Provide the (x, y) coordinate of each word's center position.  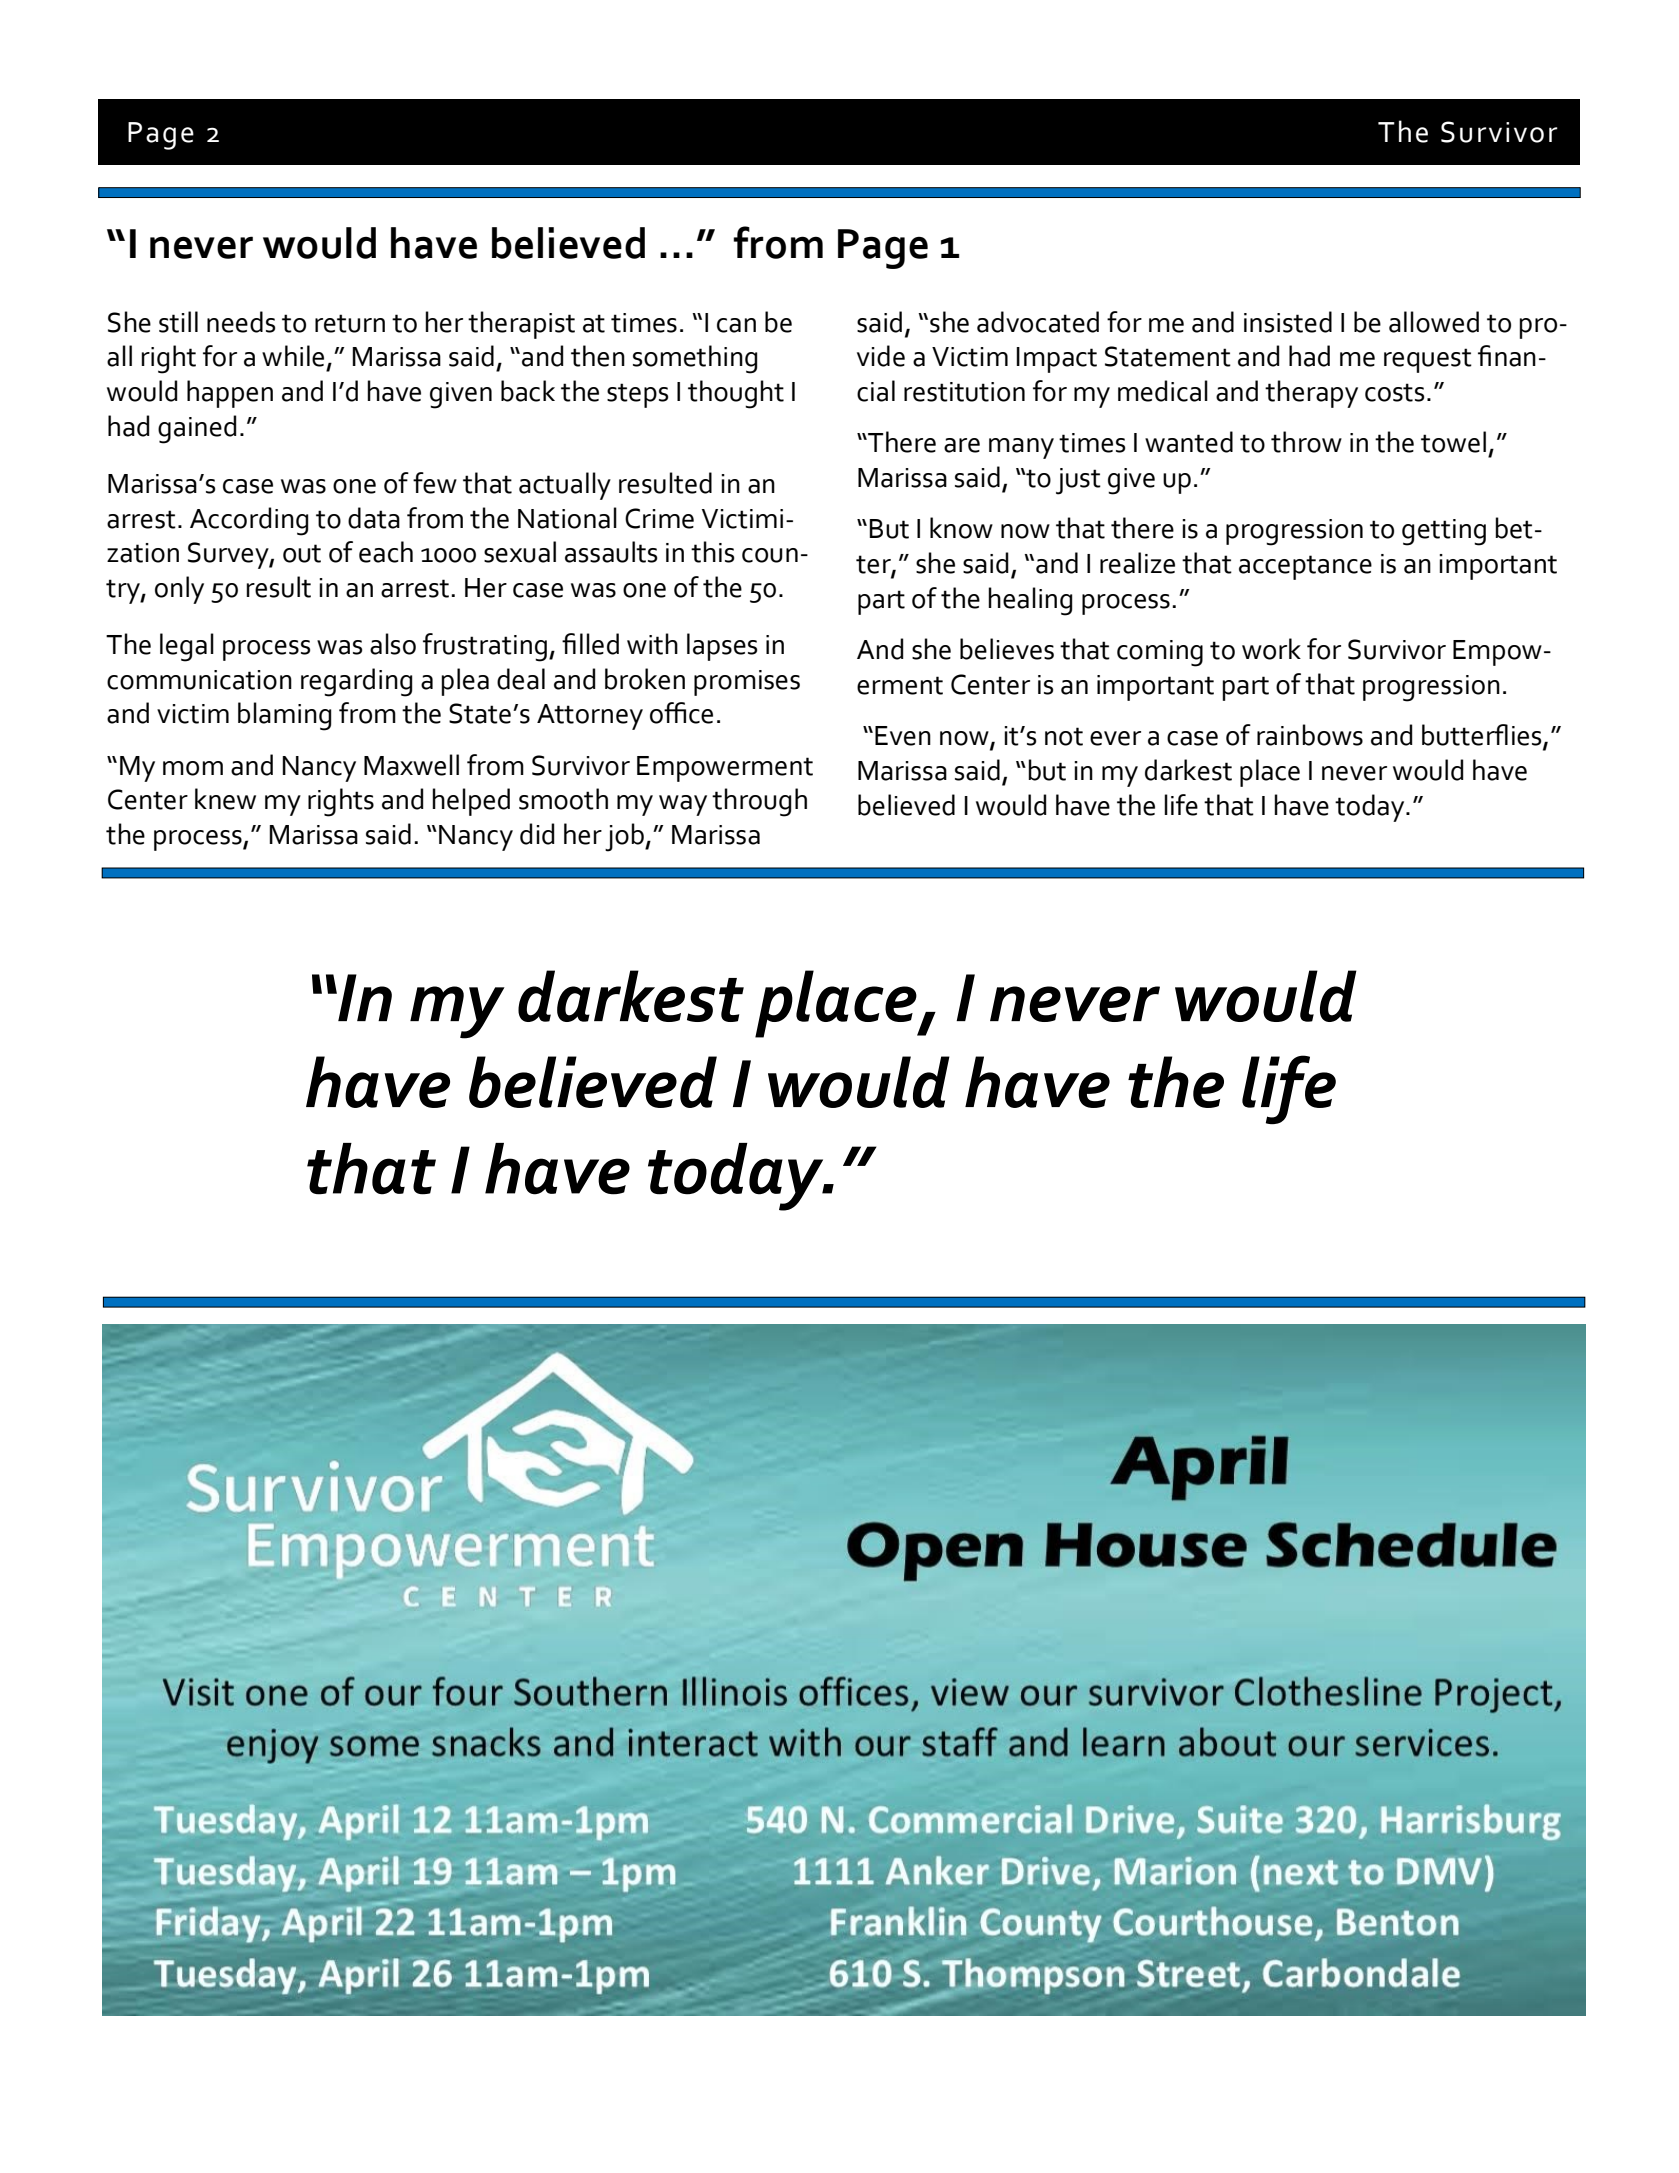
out (302, 553)
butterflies (1483, 736)
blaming (284, 716)
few (435, 483)
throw (1306, 442)
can (736, 325)
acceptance (1305, 567)
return (350, 323)
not (1064, 736)
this (713, 552)
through (759, 802)
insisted (1288, 322)
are (962, 445)
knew (225, 799)
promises (747, 683)
